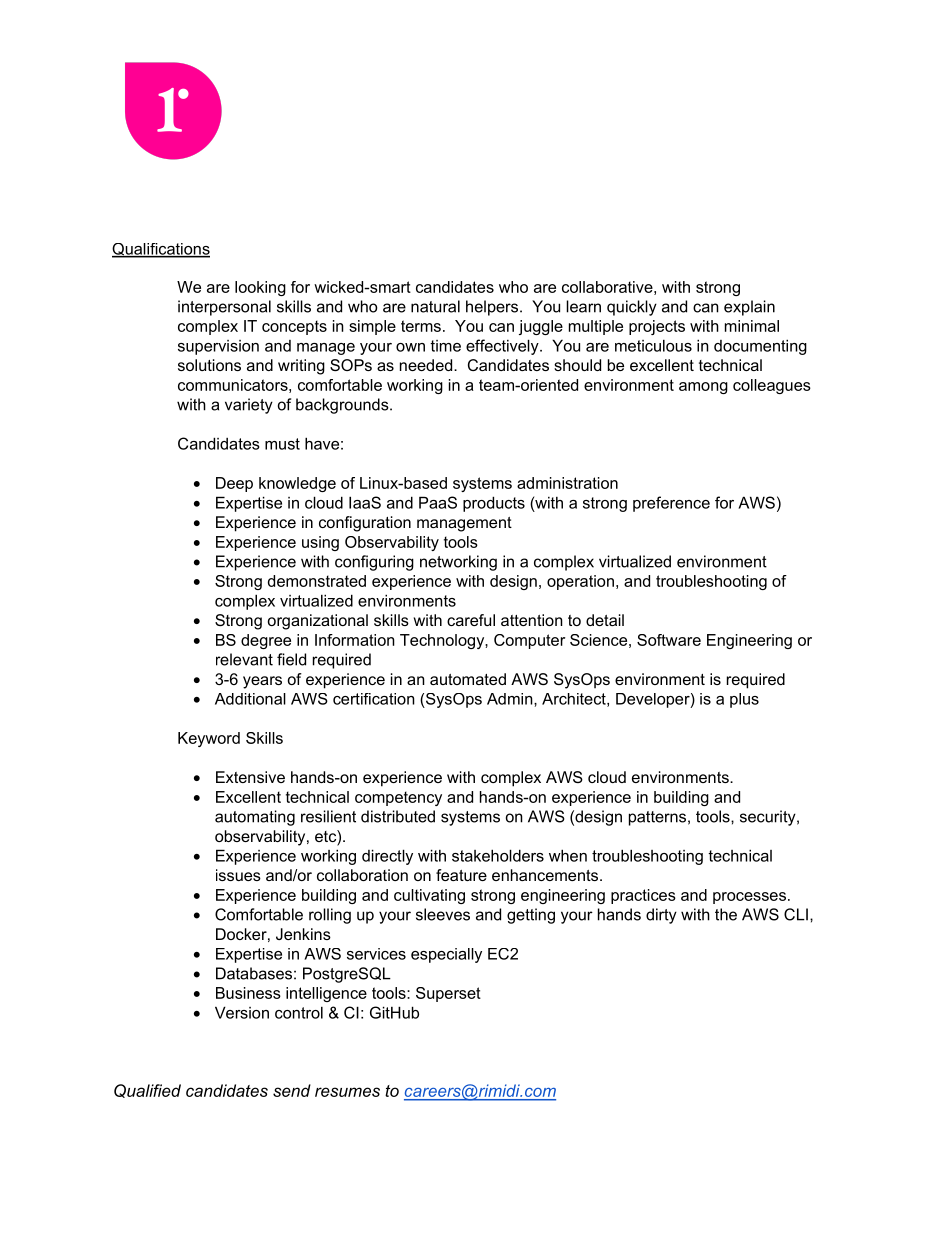  Describe the element at coordinates (468, 679) in the image. I see `automated` at that location.
